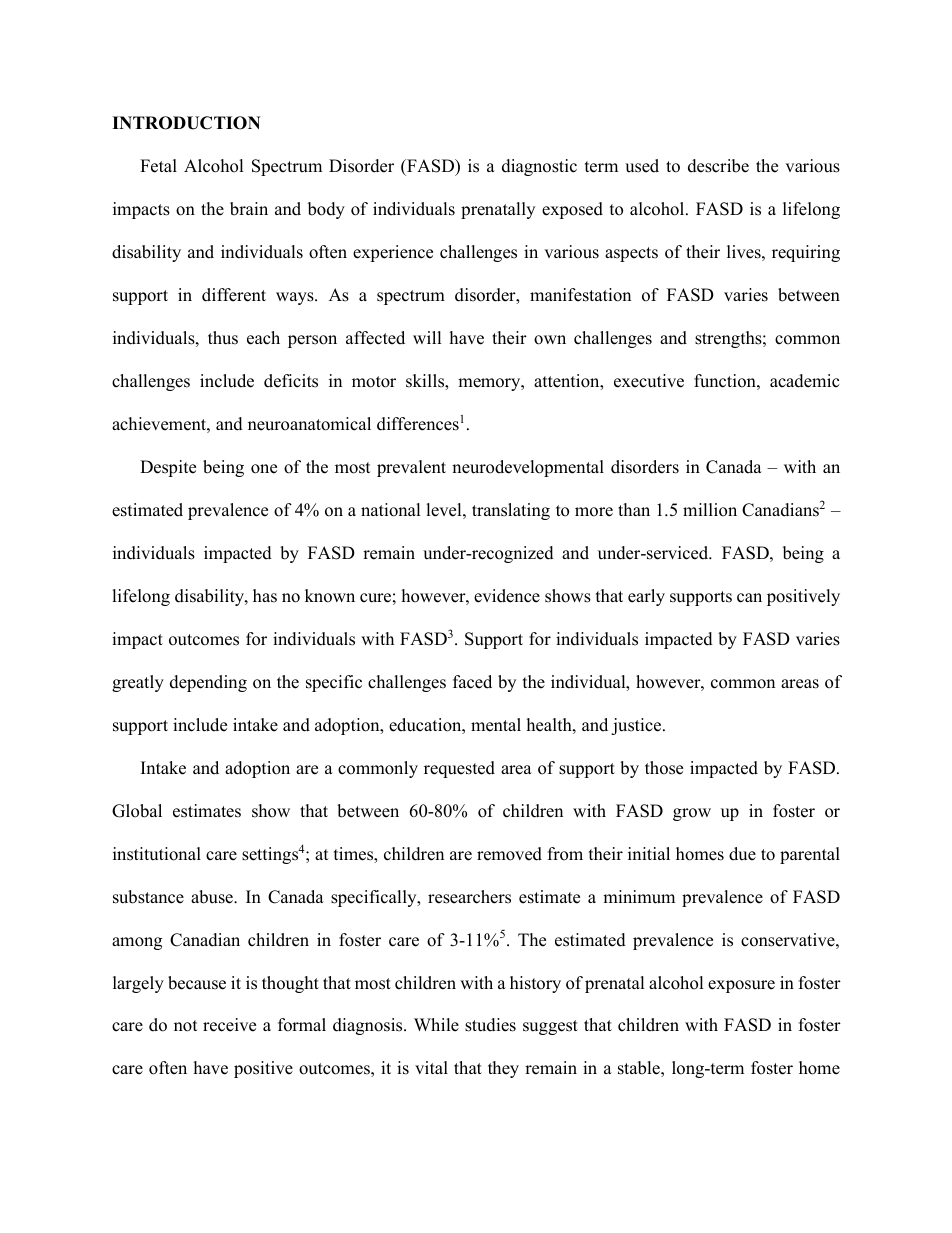 The height and width of the screenshot is (1233, 952). I want to click on INTRODUCTION, so click(186, 123).
